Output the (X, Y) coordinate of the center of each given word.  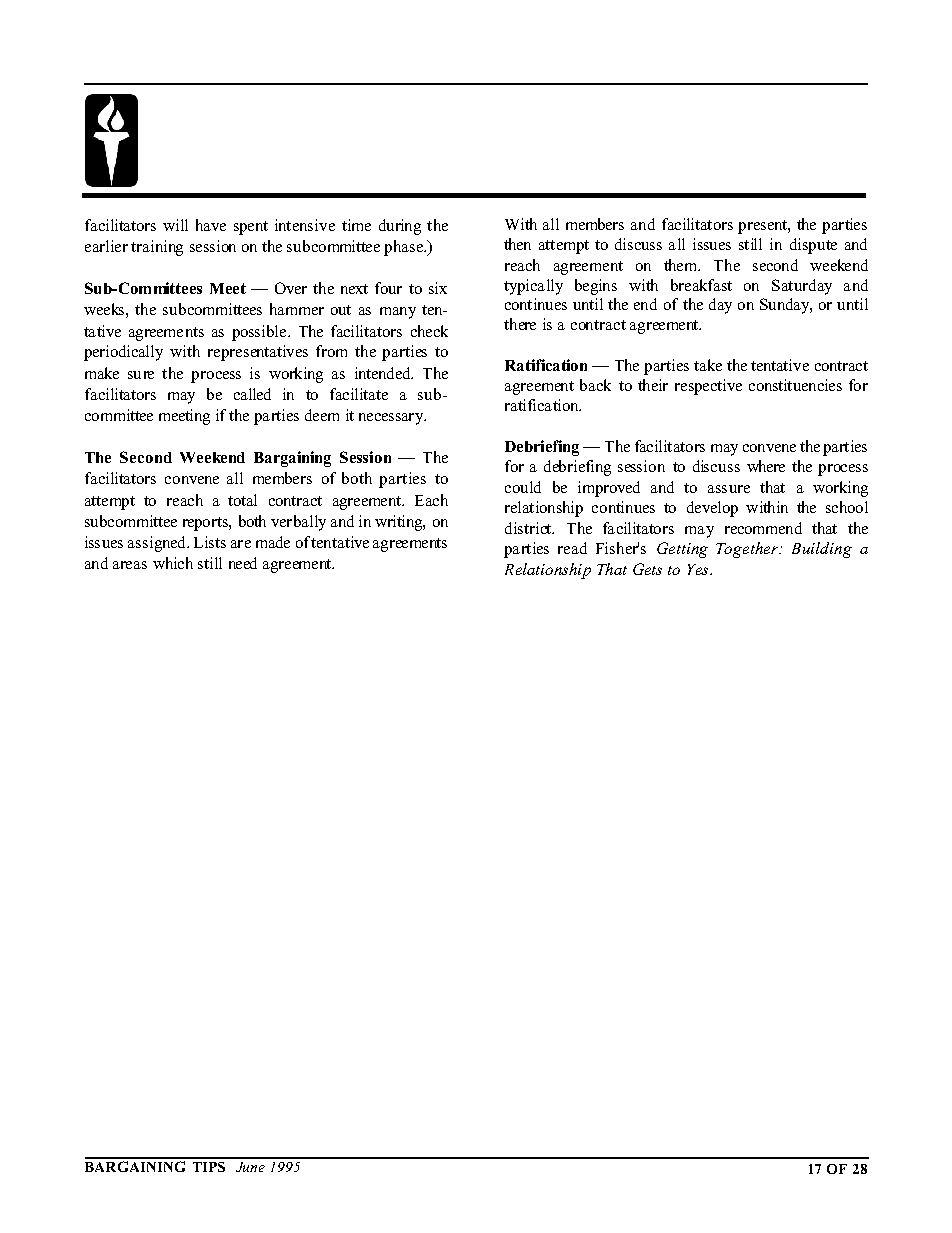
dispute (813, 246)
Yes (699, 569)
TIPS (209, 1167)
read (572, 548)
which (173, 563)
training (157, 248)
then (517, 244)
